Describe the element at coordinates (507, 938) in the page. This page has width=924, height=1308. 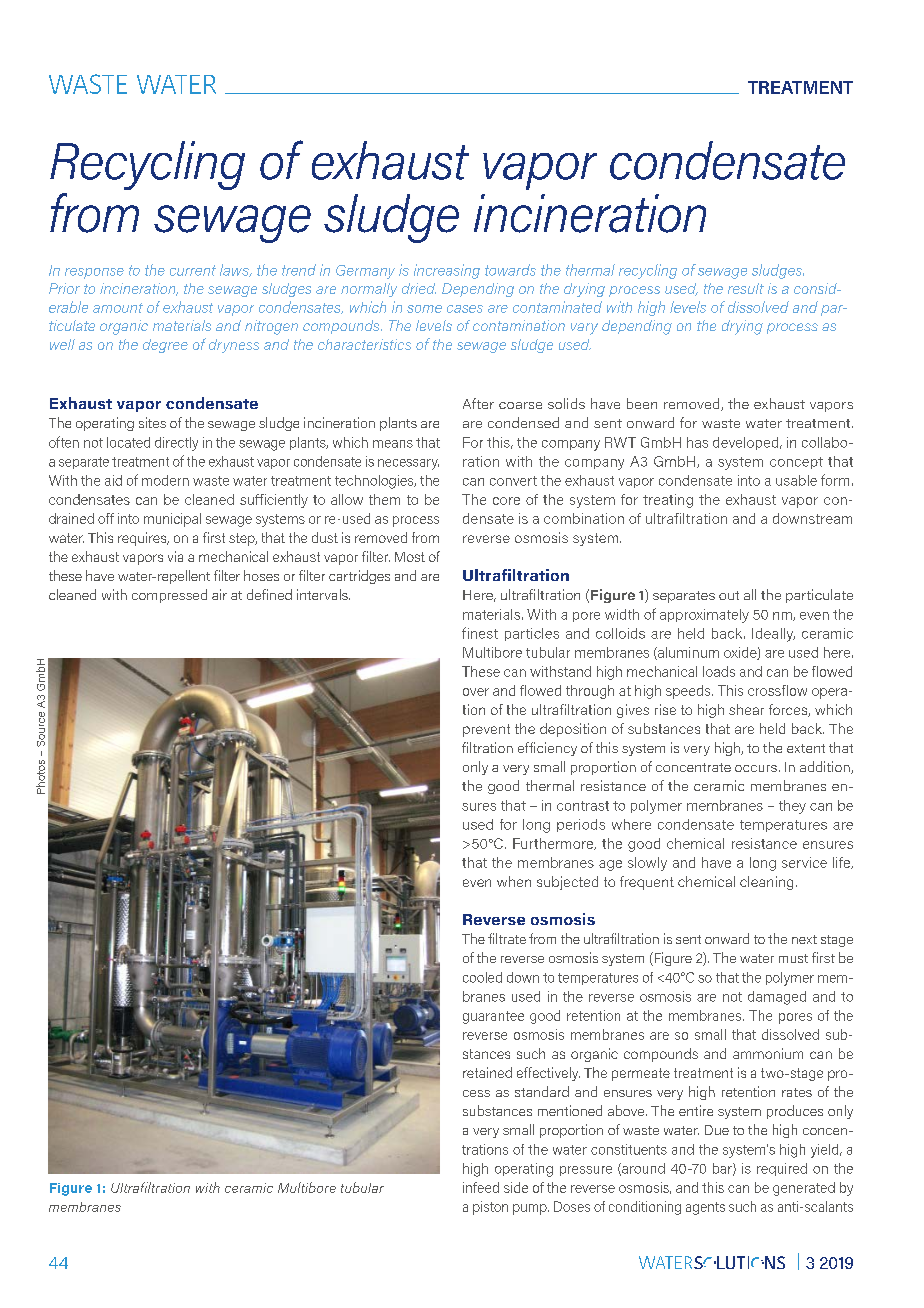
I see `filtrate` at that location.
